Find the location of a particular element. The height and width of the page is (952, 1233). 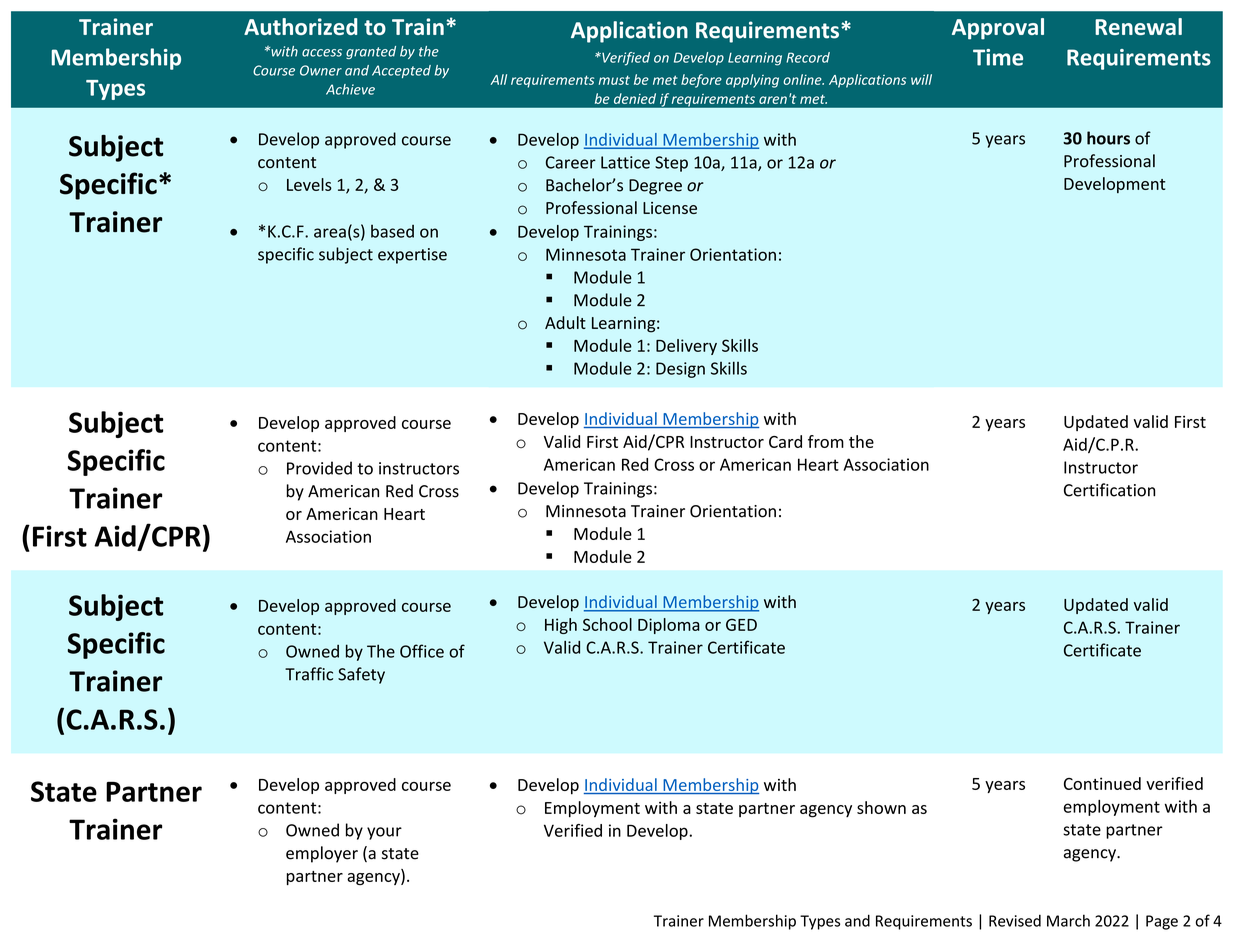

granted is located at coordinates (371, 52).
